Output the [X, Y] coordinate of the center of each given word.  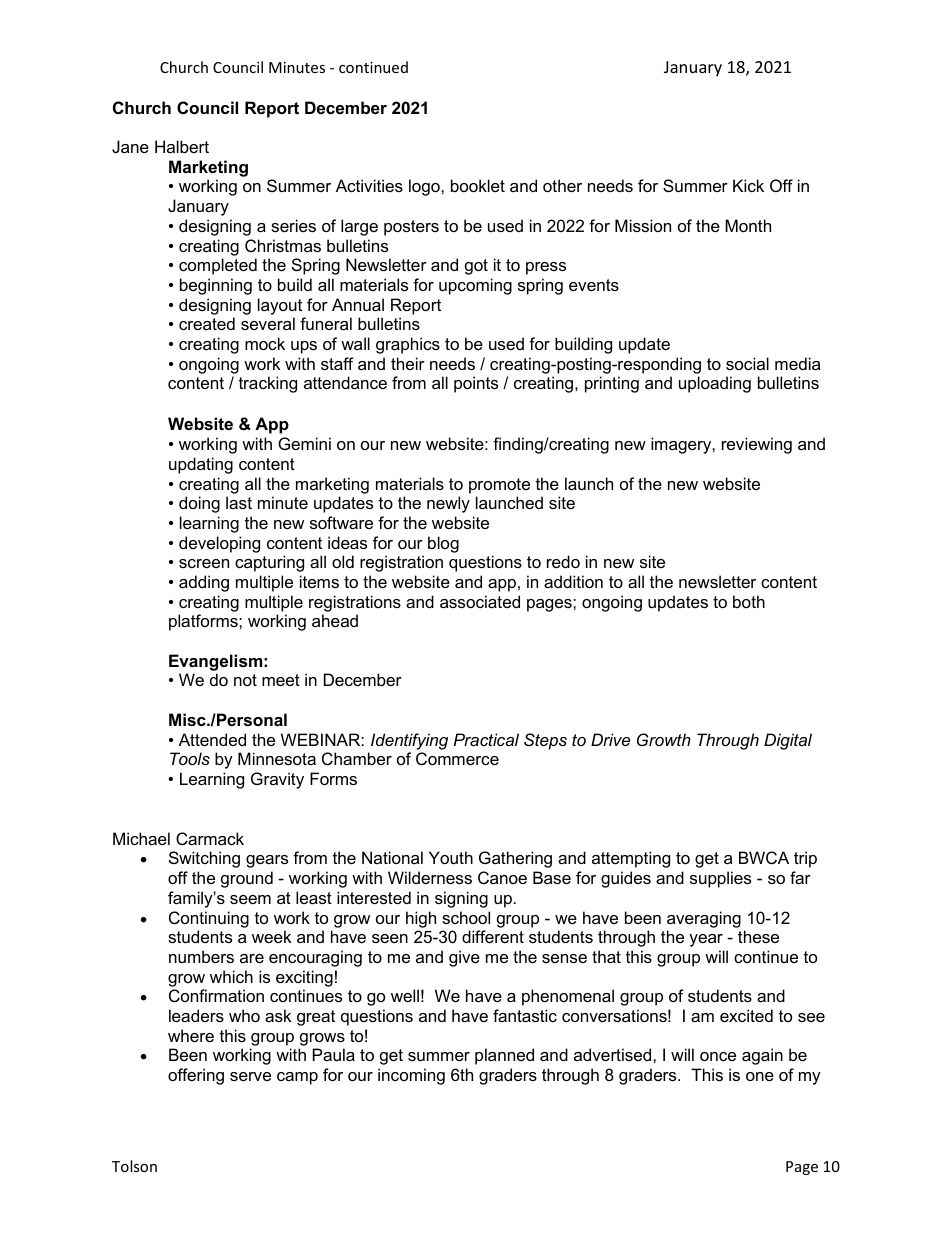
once [718, 1056]
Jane [130, 146]
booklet [478, 185]
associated [480, 601]
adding [204, 583]
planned [504, 1056]
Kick [748, 185]
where [191, 1035]
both [749, 601]
